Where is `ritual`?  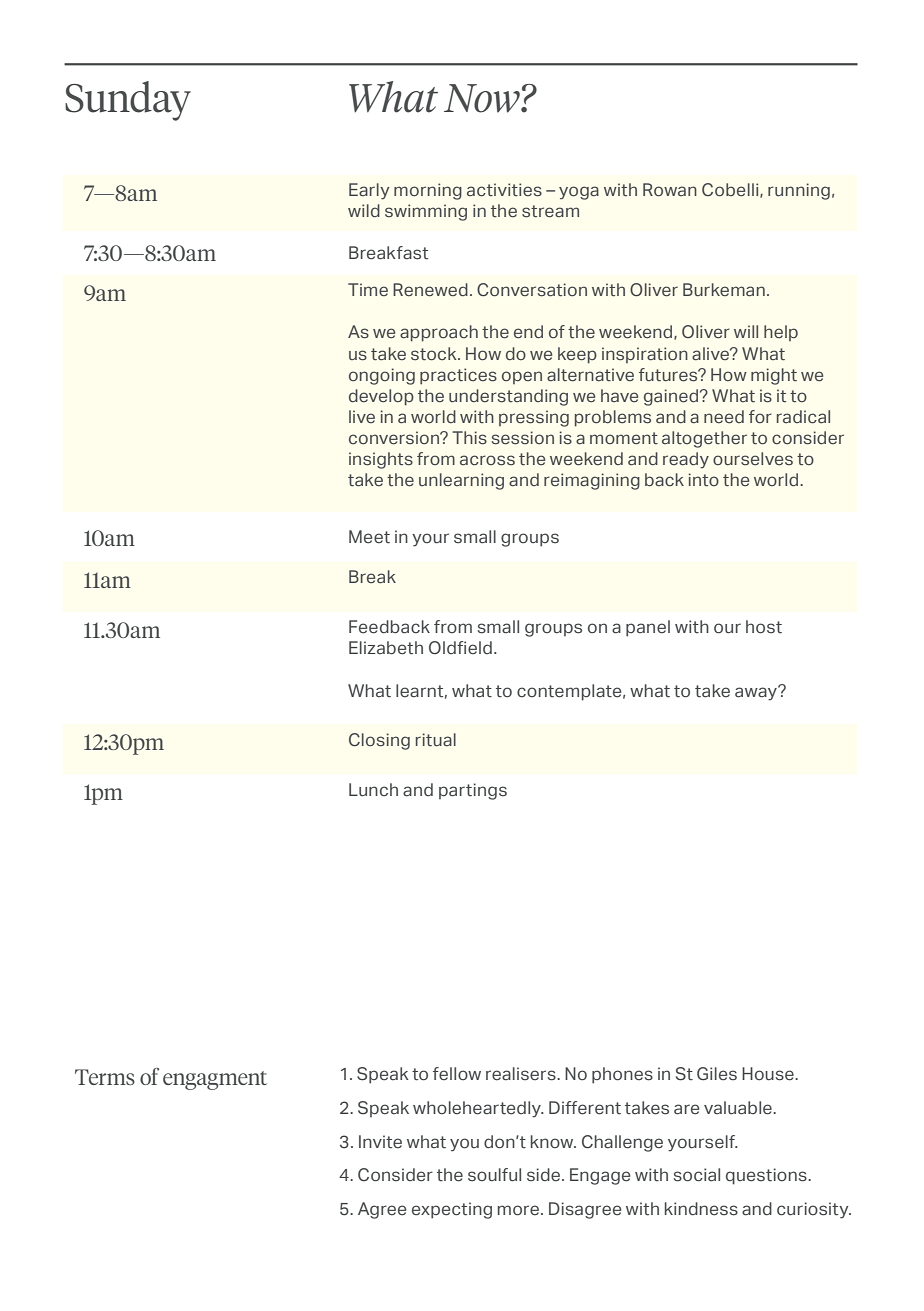 ritual is located at coordinates (436, 740).
